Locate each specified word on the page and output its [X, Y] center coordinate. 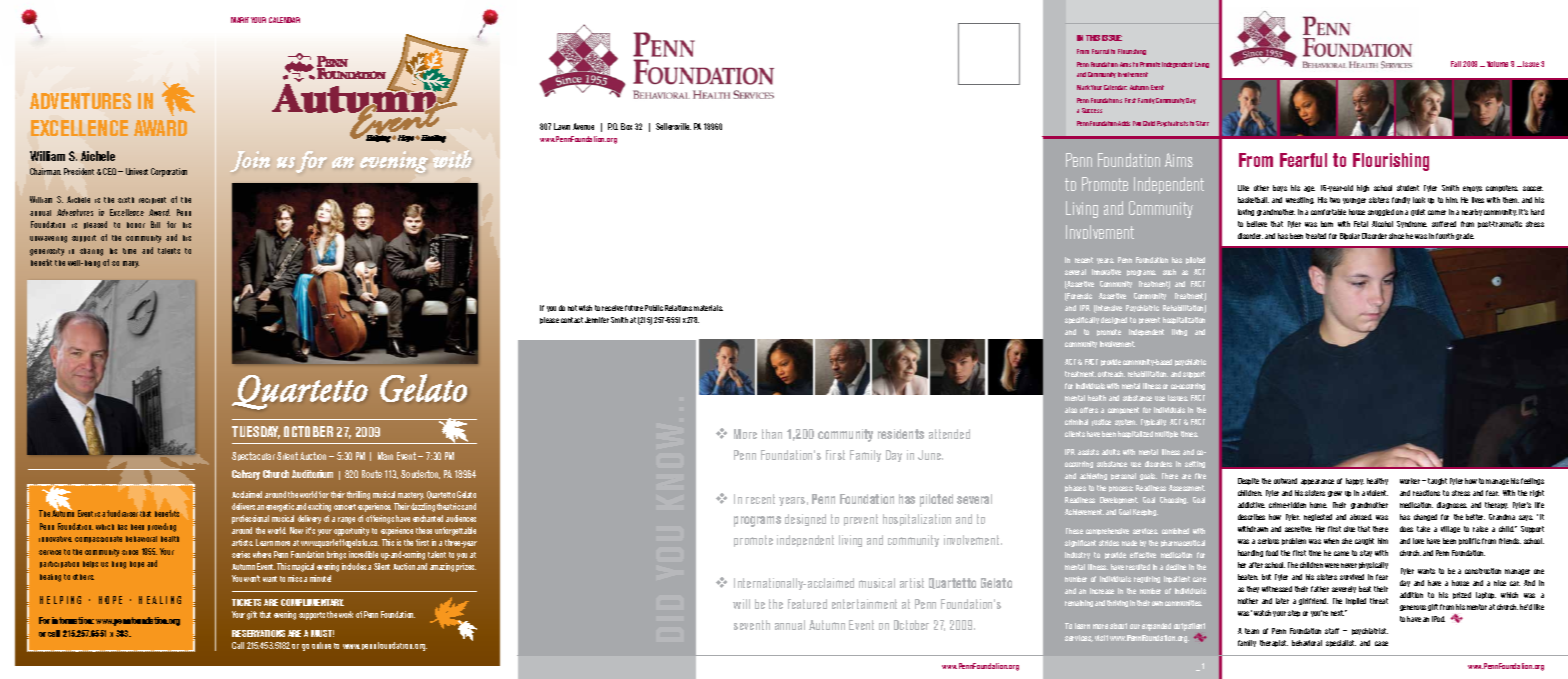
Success [1092, 110]
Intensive [1108, 309]
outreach [1111, 374]
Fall [1456, 64]
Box [626, 126]
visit [1101, 638]
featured [807, 604]
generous [1413, 608]
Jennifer [597, 320]
